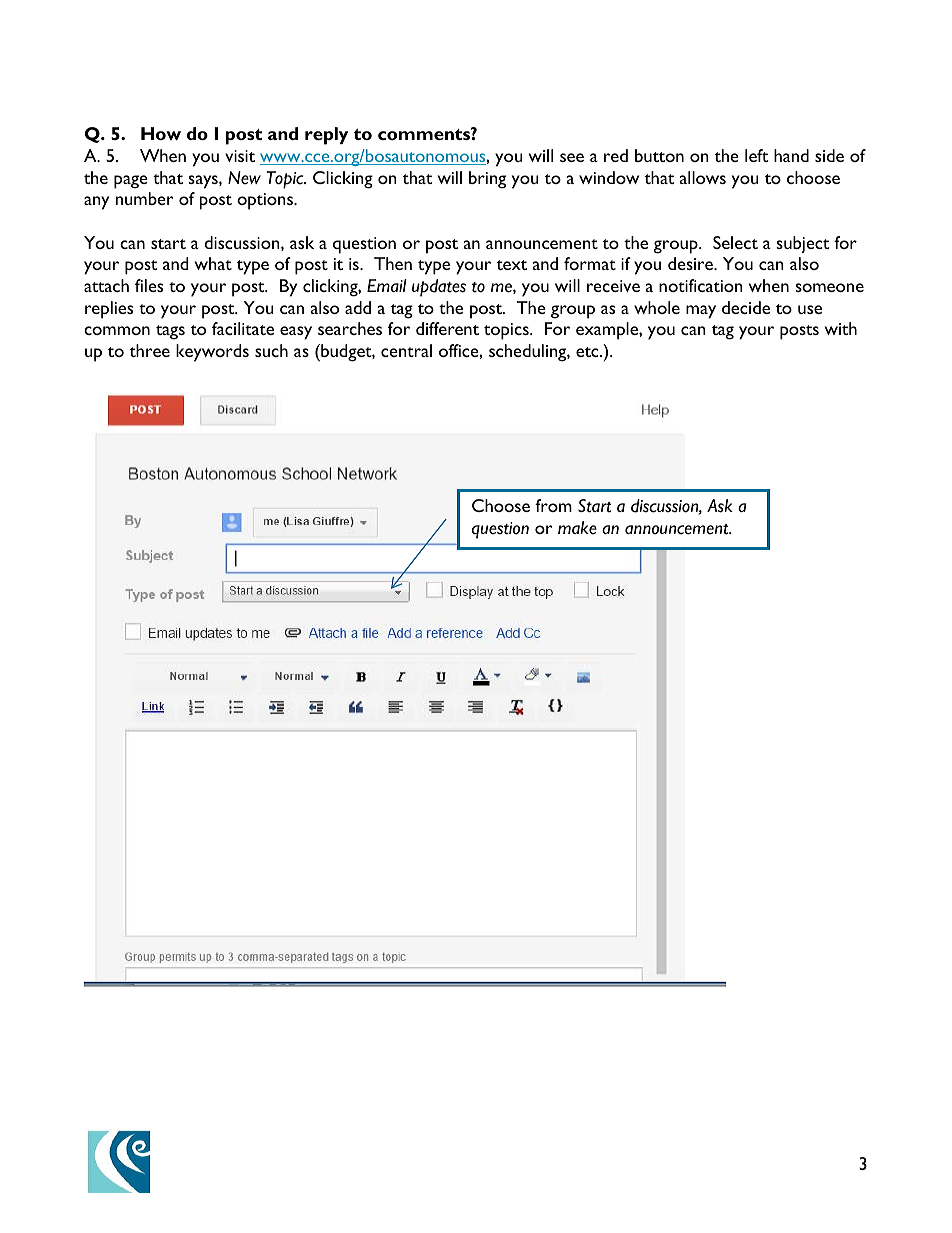 The height and width of the screenshot is (1233, 952). I want to click on from, so click(553, 505).
